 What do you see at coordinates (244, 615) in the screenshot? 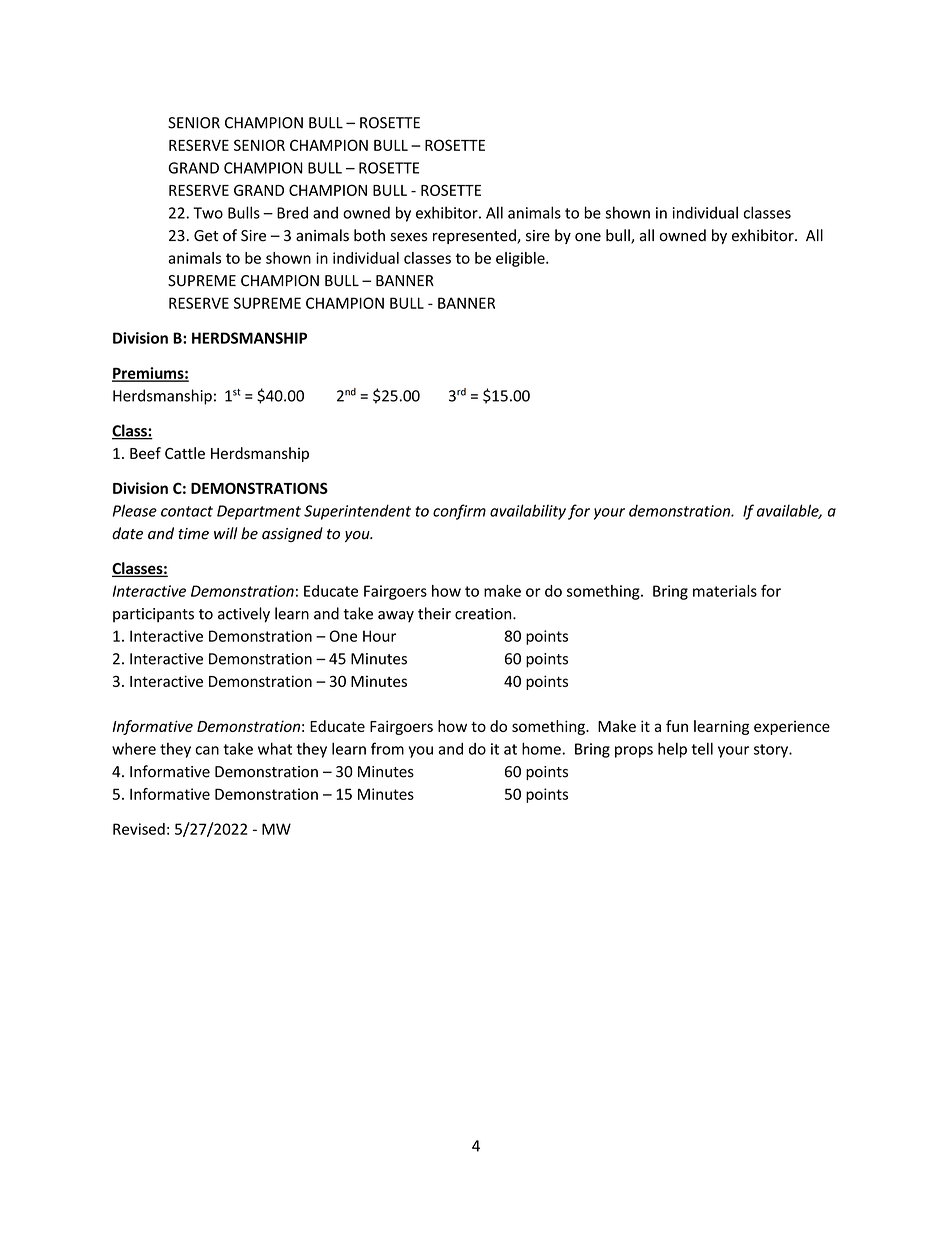
I see `actively` at bounding box center [244, 615].
